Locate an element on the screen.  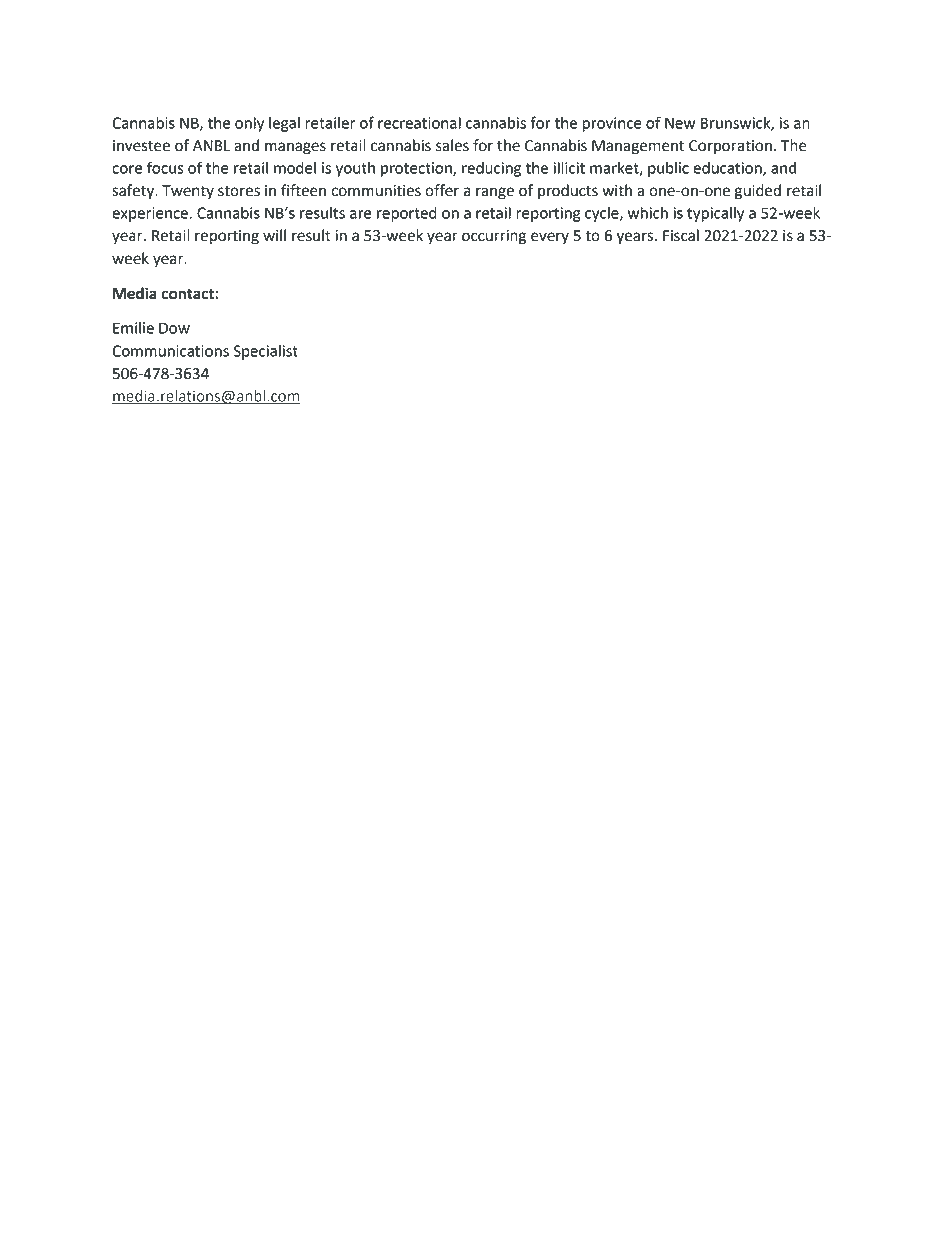
Specialist is located at coordinates (265, 352).
